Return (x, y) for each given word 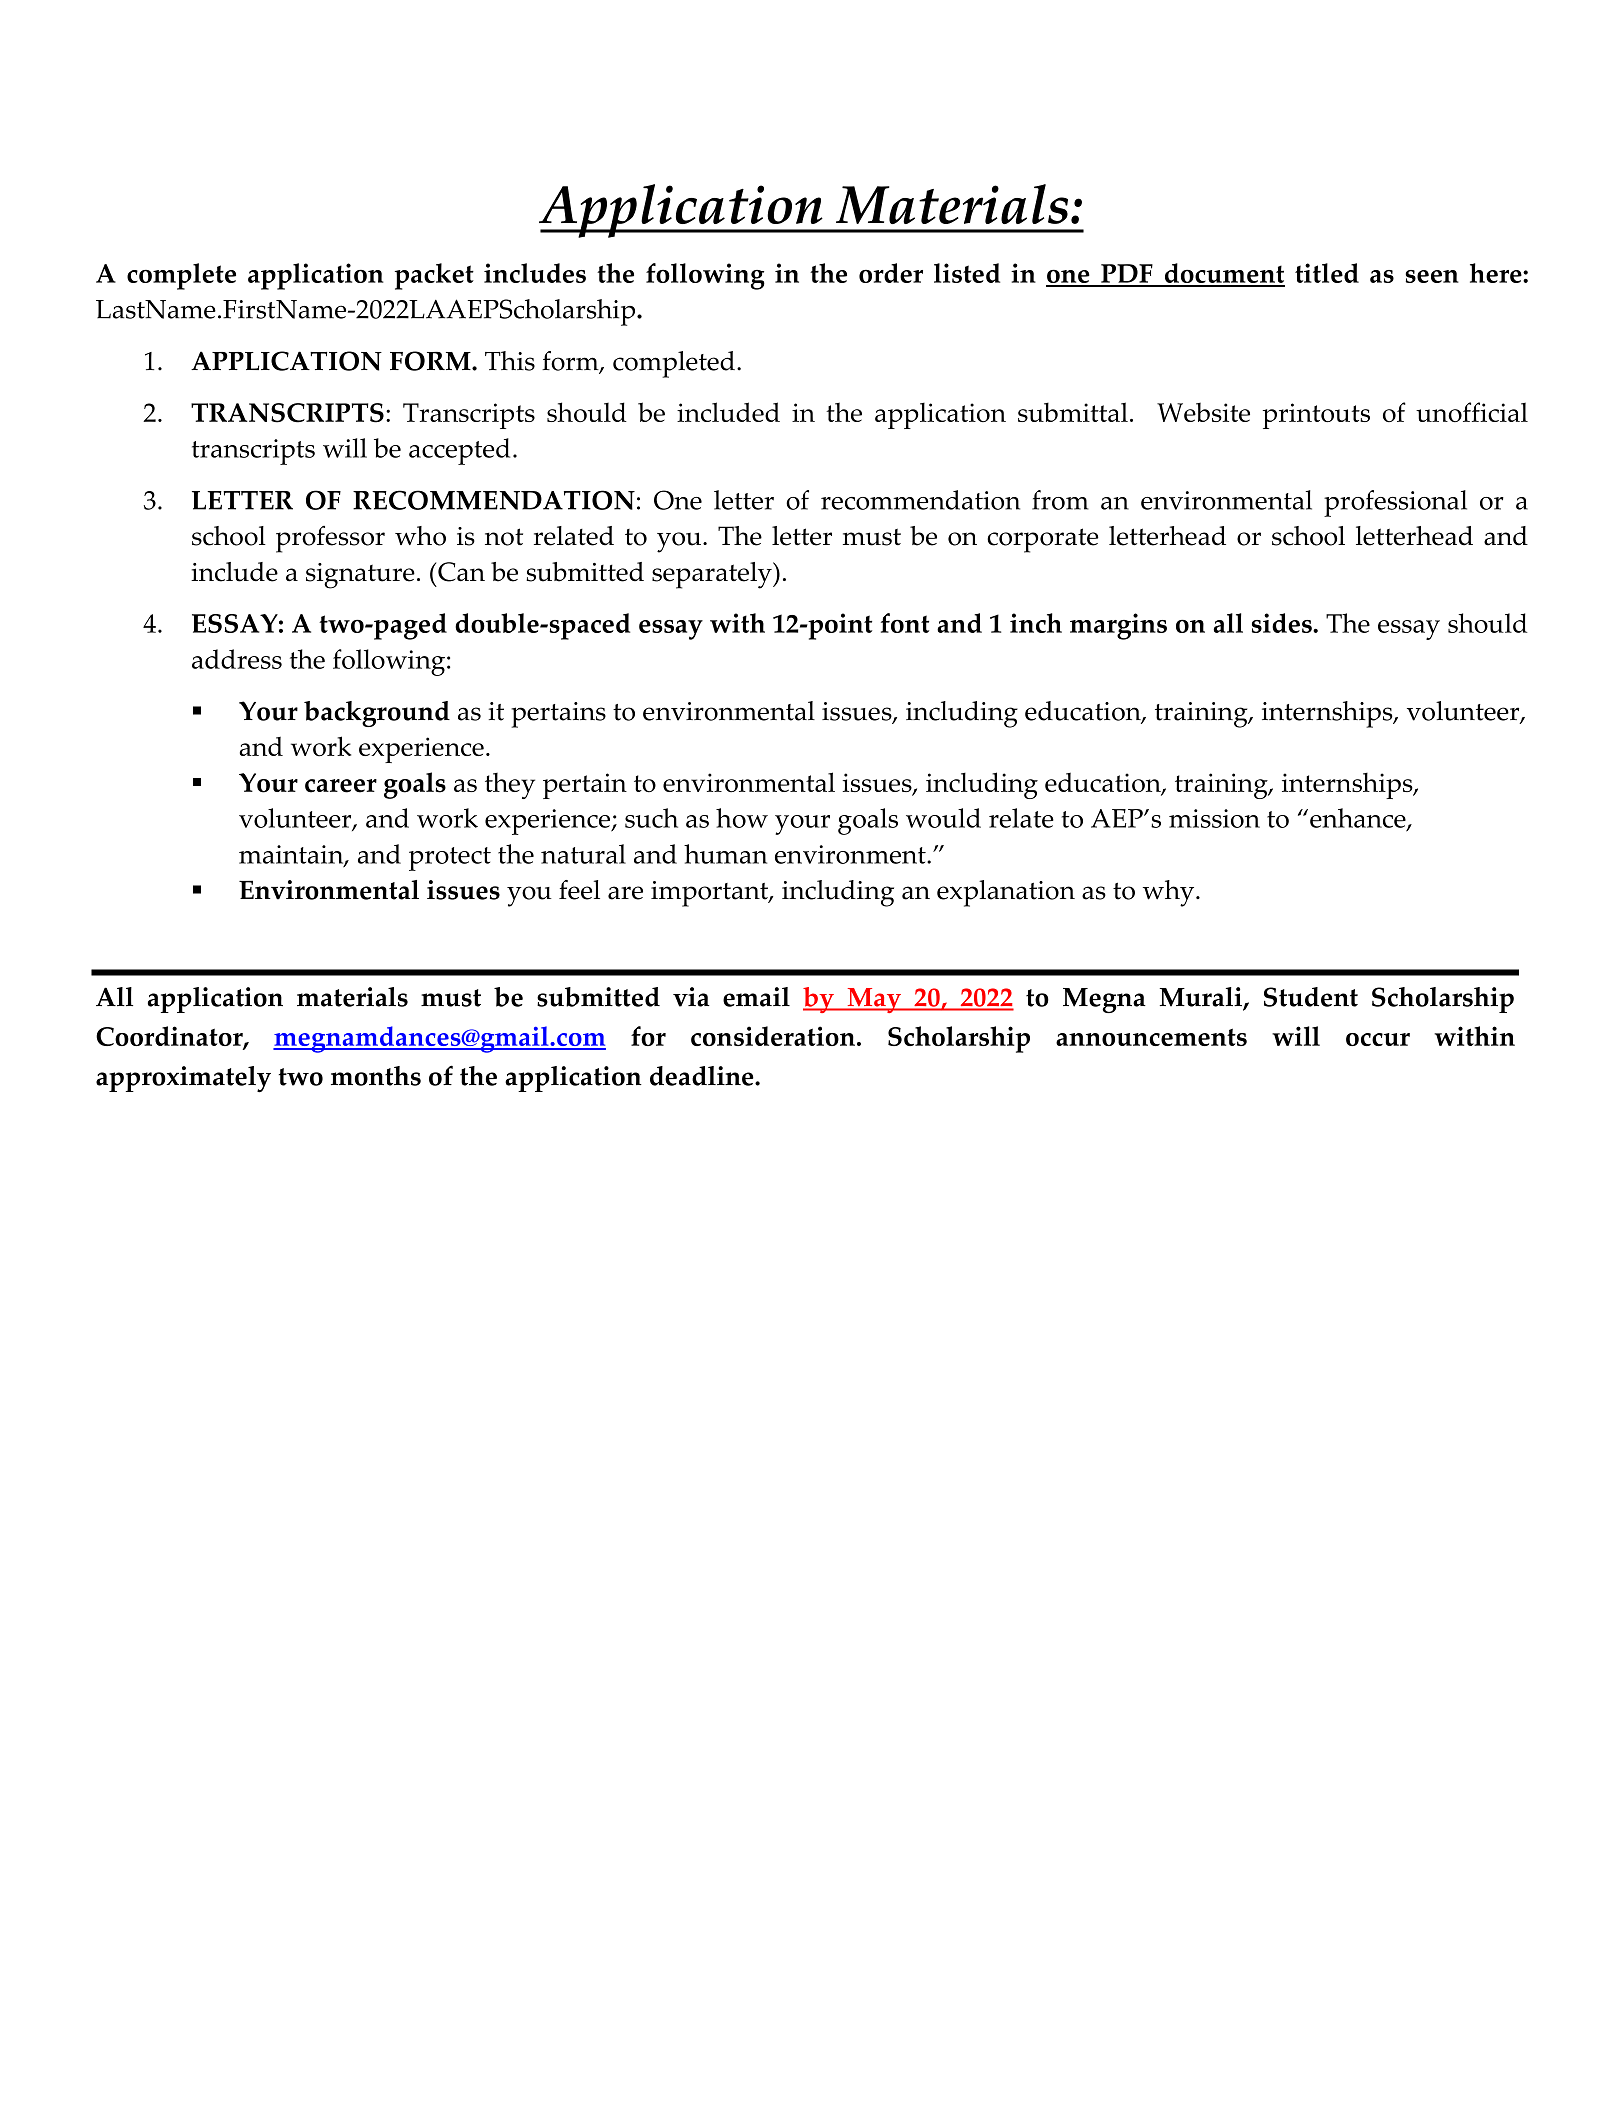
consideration (773, 1036)
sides (1283, 623)
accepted (459, 451)
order (891, 273)
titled (1327, 273)
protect (450, 859)
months (376, 1076)
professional (1395, 503)
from (1060, 500)
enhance (1359, 819)
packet (434, 276)
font (905, 623)
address (237, 659)
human (725, 854)
